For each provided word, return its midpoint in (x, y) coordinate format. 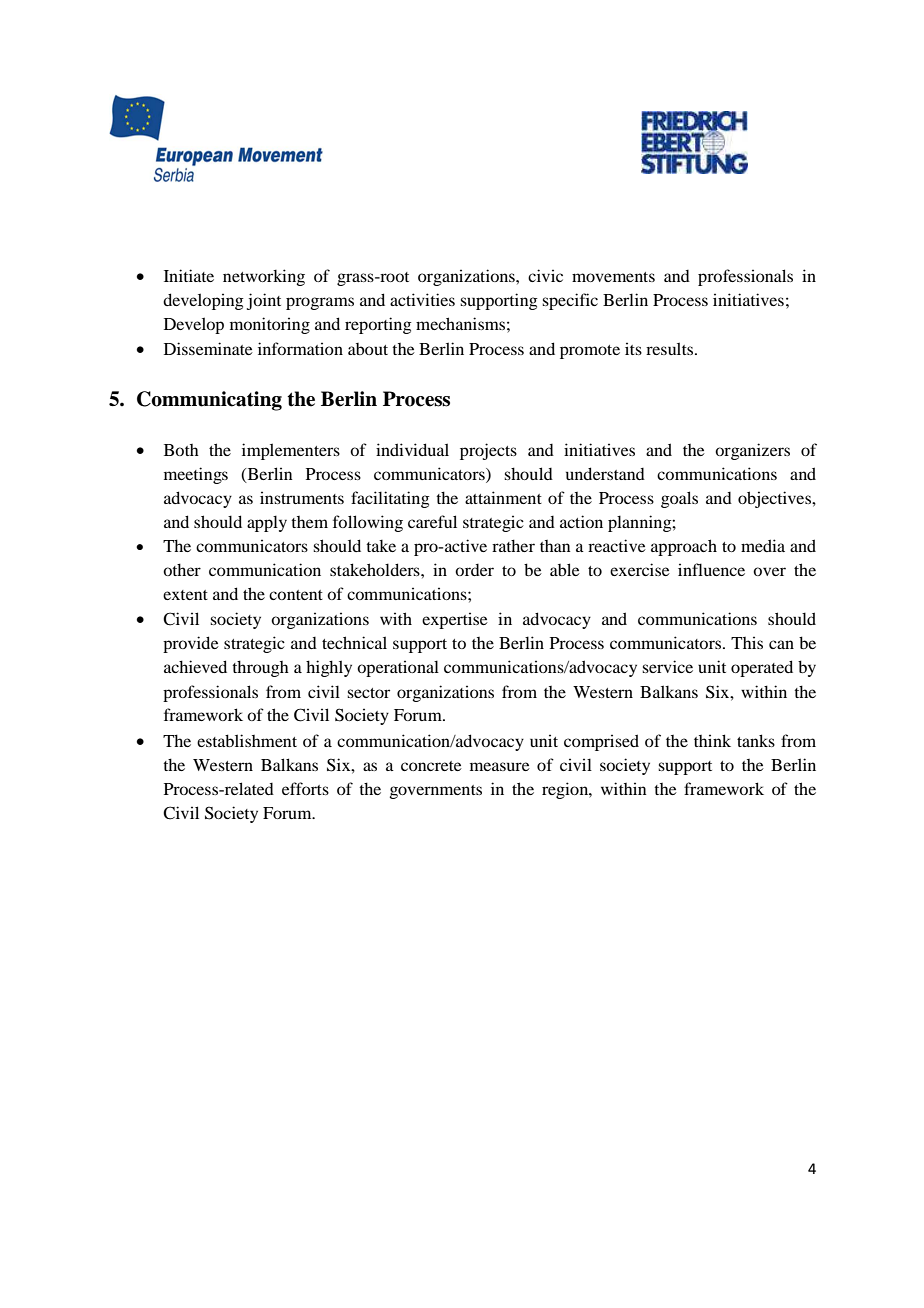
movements (613, 277)
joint (264, 301)
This (747, 642)
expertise (455, 620)
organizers (752, 451)
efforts (305, 788)
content (296, 595)
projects (488, 451)
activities (422, 299)
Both (181, 450)
